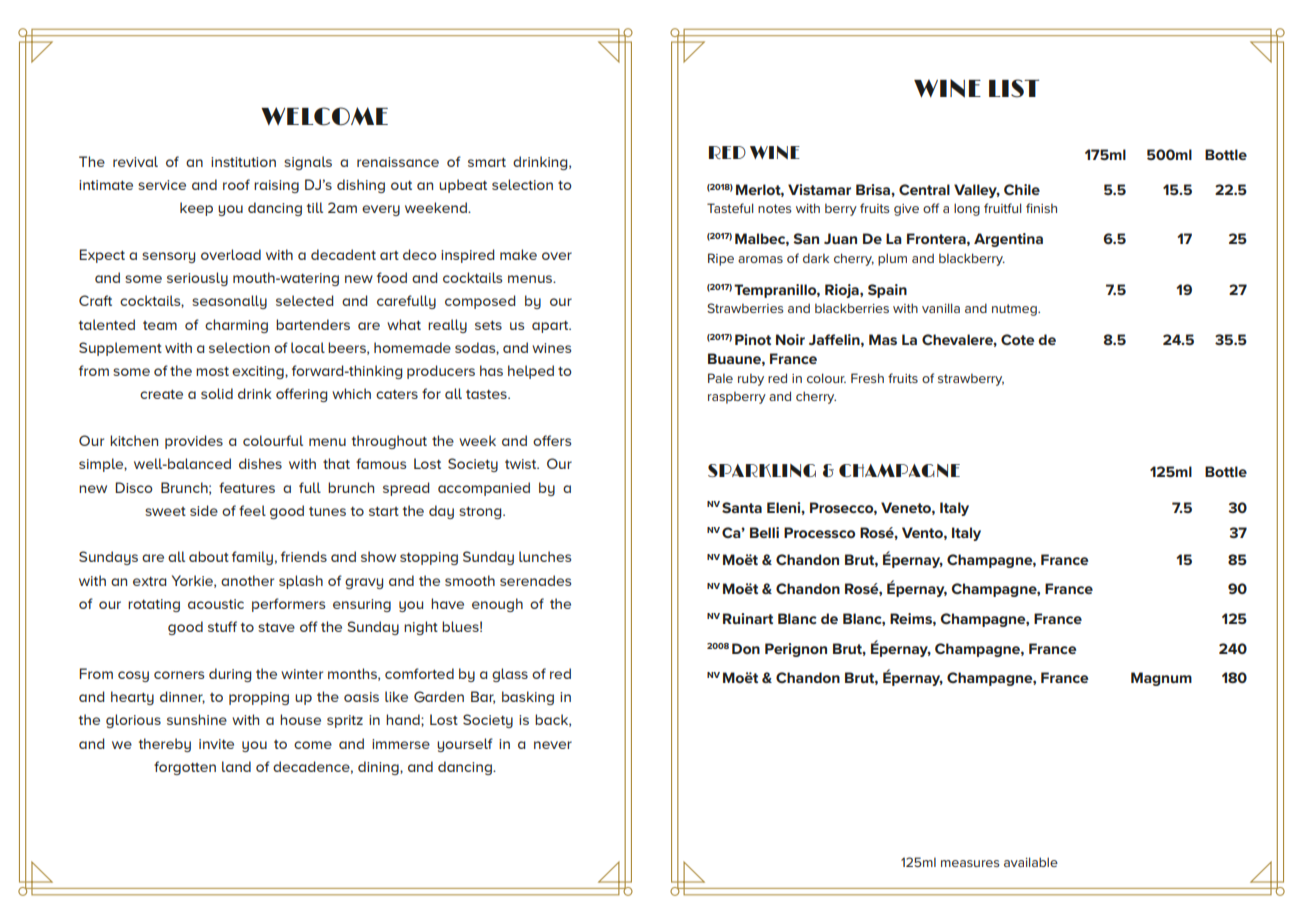 The image size is (1303, 924). I want to click on institution, so click(243, 162).
